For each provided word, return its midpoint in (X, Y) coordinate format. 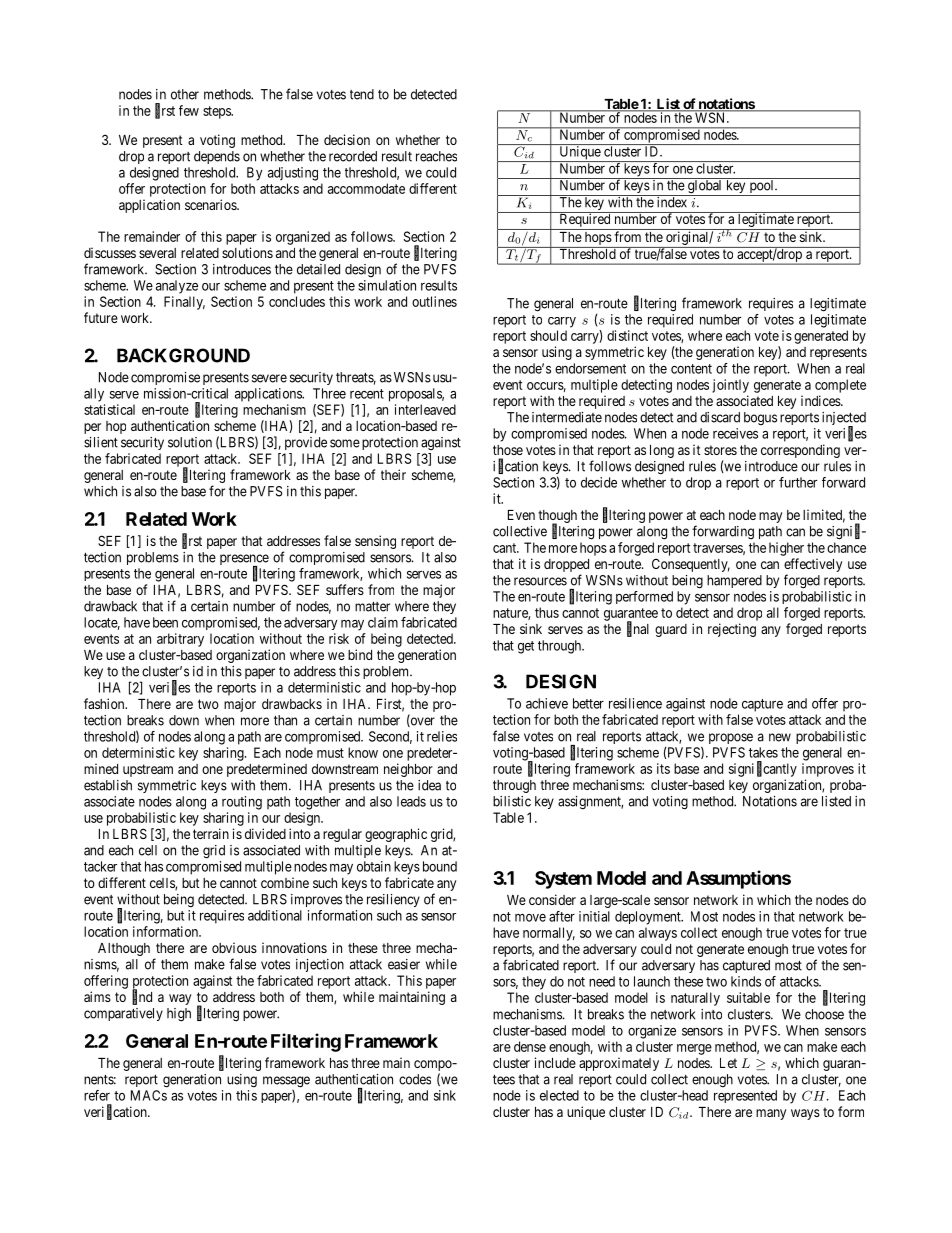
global (705, 187)
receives (735, 433)
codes (415, 1079)
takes (763, 752)
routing (242, 803)
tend (362, 94)
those (508, 450)
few (189, 110)
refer (97, 1095)
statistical (109, 409)
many (771, 1114)
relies (442, 736)
